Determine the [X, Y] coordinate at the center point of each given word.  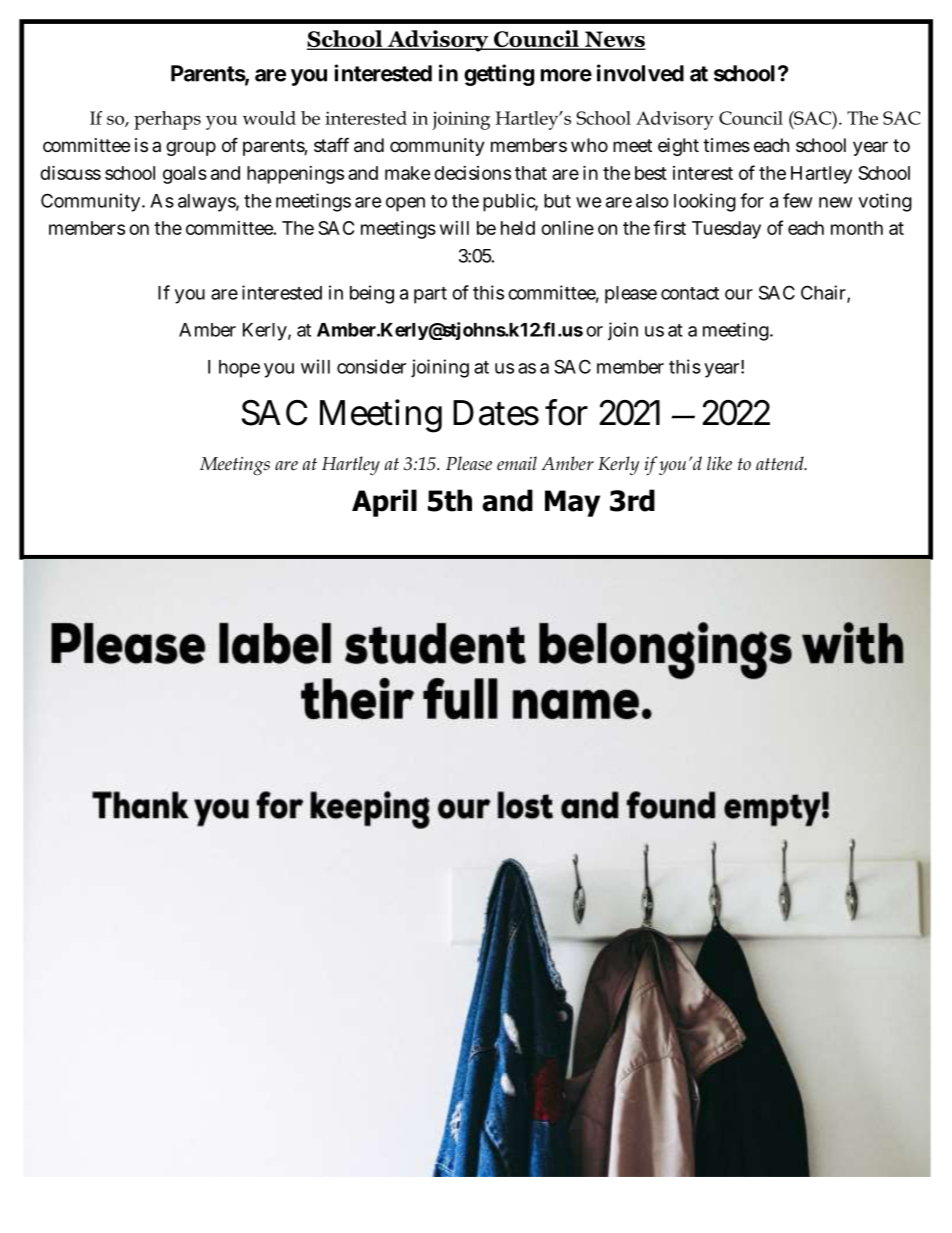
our [739, 294]
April [384, 503]
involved [640, 73]
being [372, 294]
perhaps [167, 120]
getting [499, 75]
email [517, 463]
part [430, 295]
